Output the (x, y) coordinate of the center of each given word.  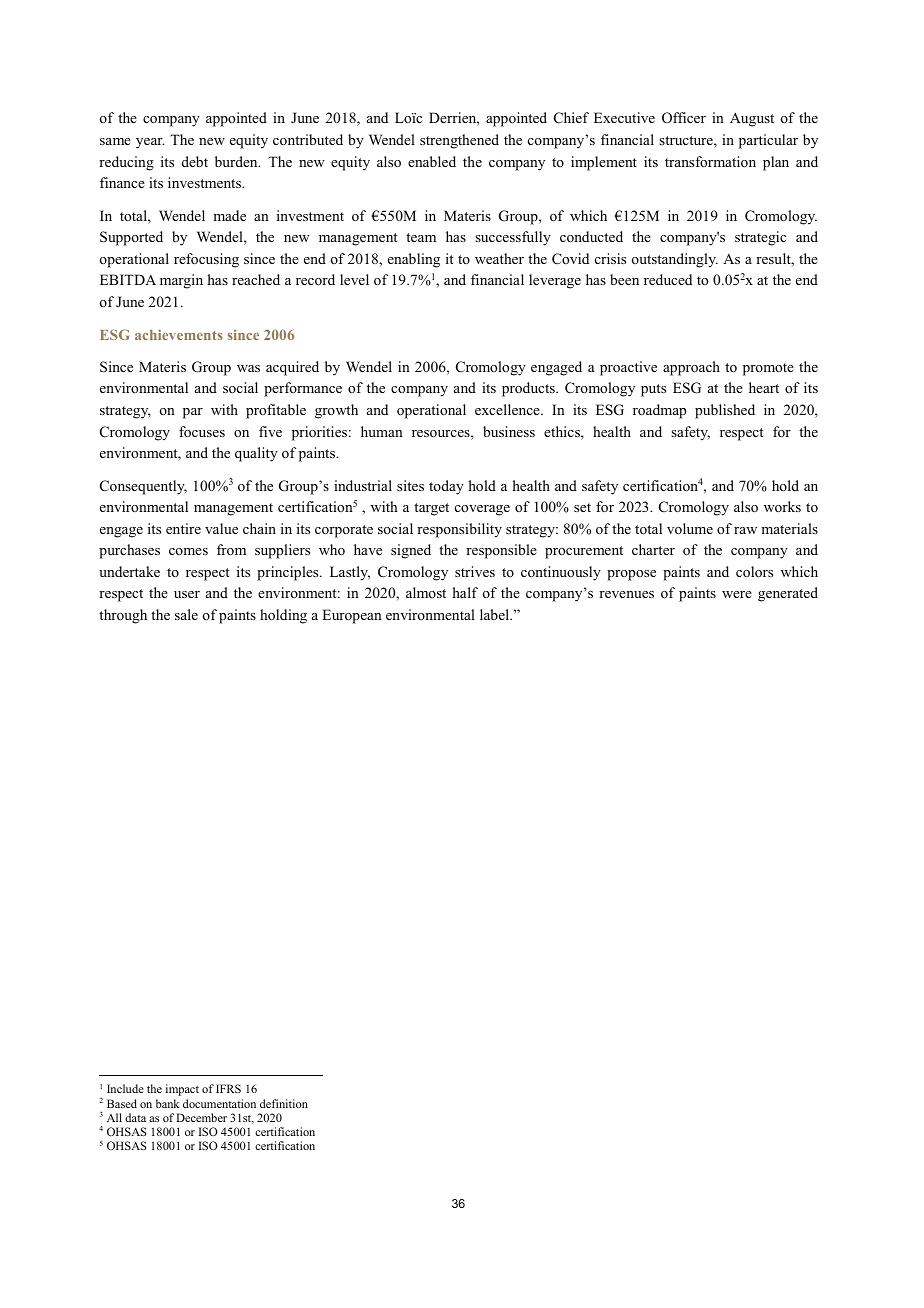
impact (182, 1090)
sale (186, 614)
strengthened (459, 141)
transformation (710, 161)
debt (195, 161)
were (737, 594)
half (465, 592)
